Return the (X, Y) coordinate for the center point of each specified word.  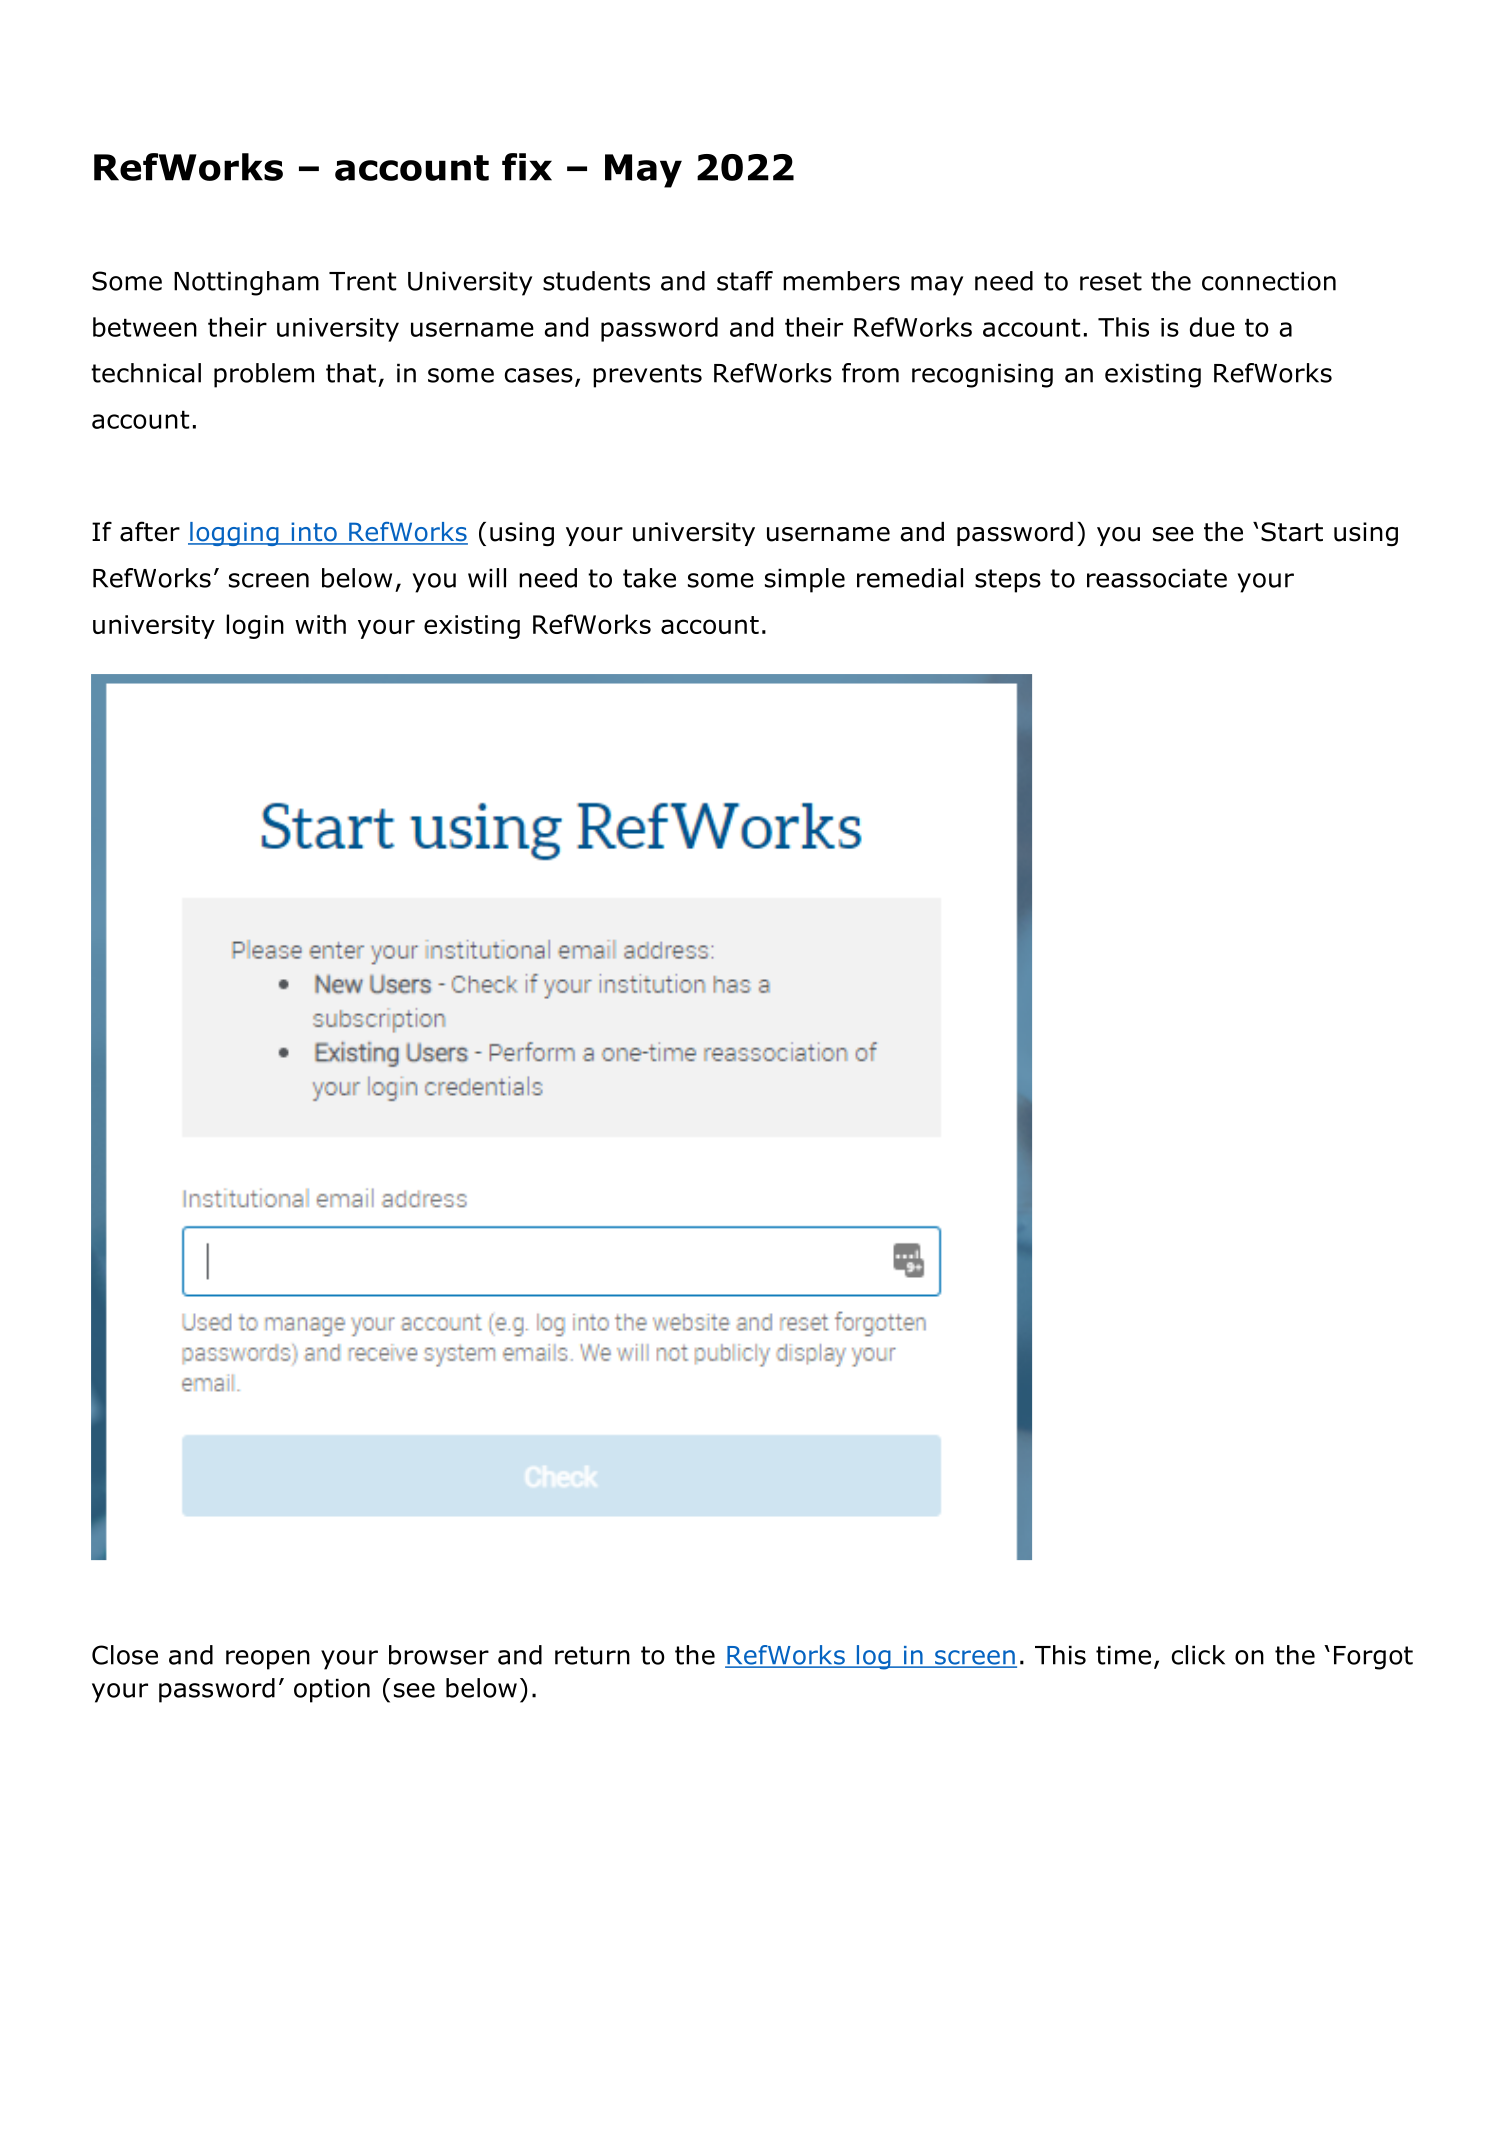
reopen (268, 1660)
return (592, 1655)
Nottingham (246, 283)
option (332, 1690)
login (255, 626)
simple (805, 580)
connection (1269, 281)
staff (745, 281)
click (1198, 1655)
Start (1292, 532)
